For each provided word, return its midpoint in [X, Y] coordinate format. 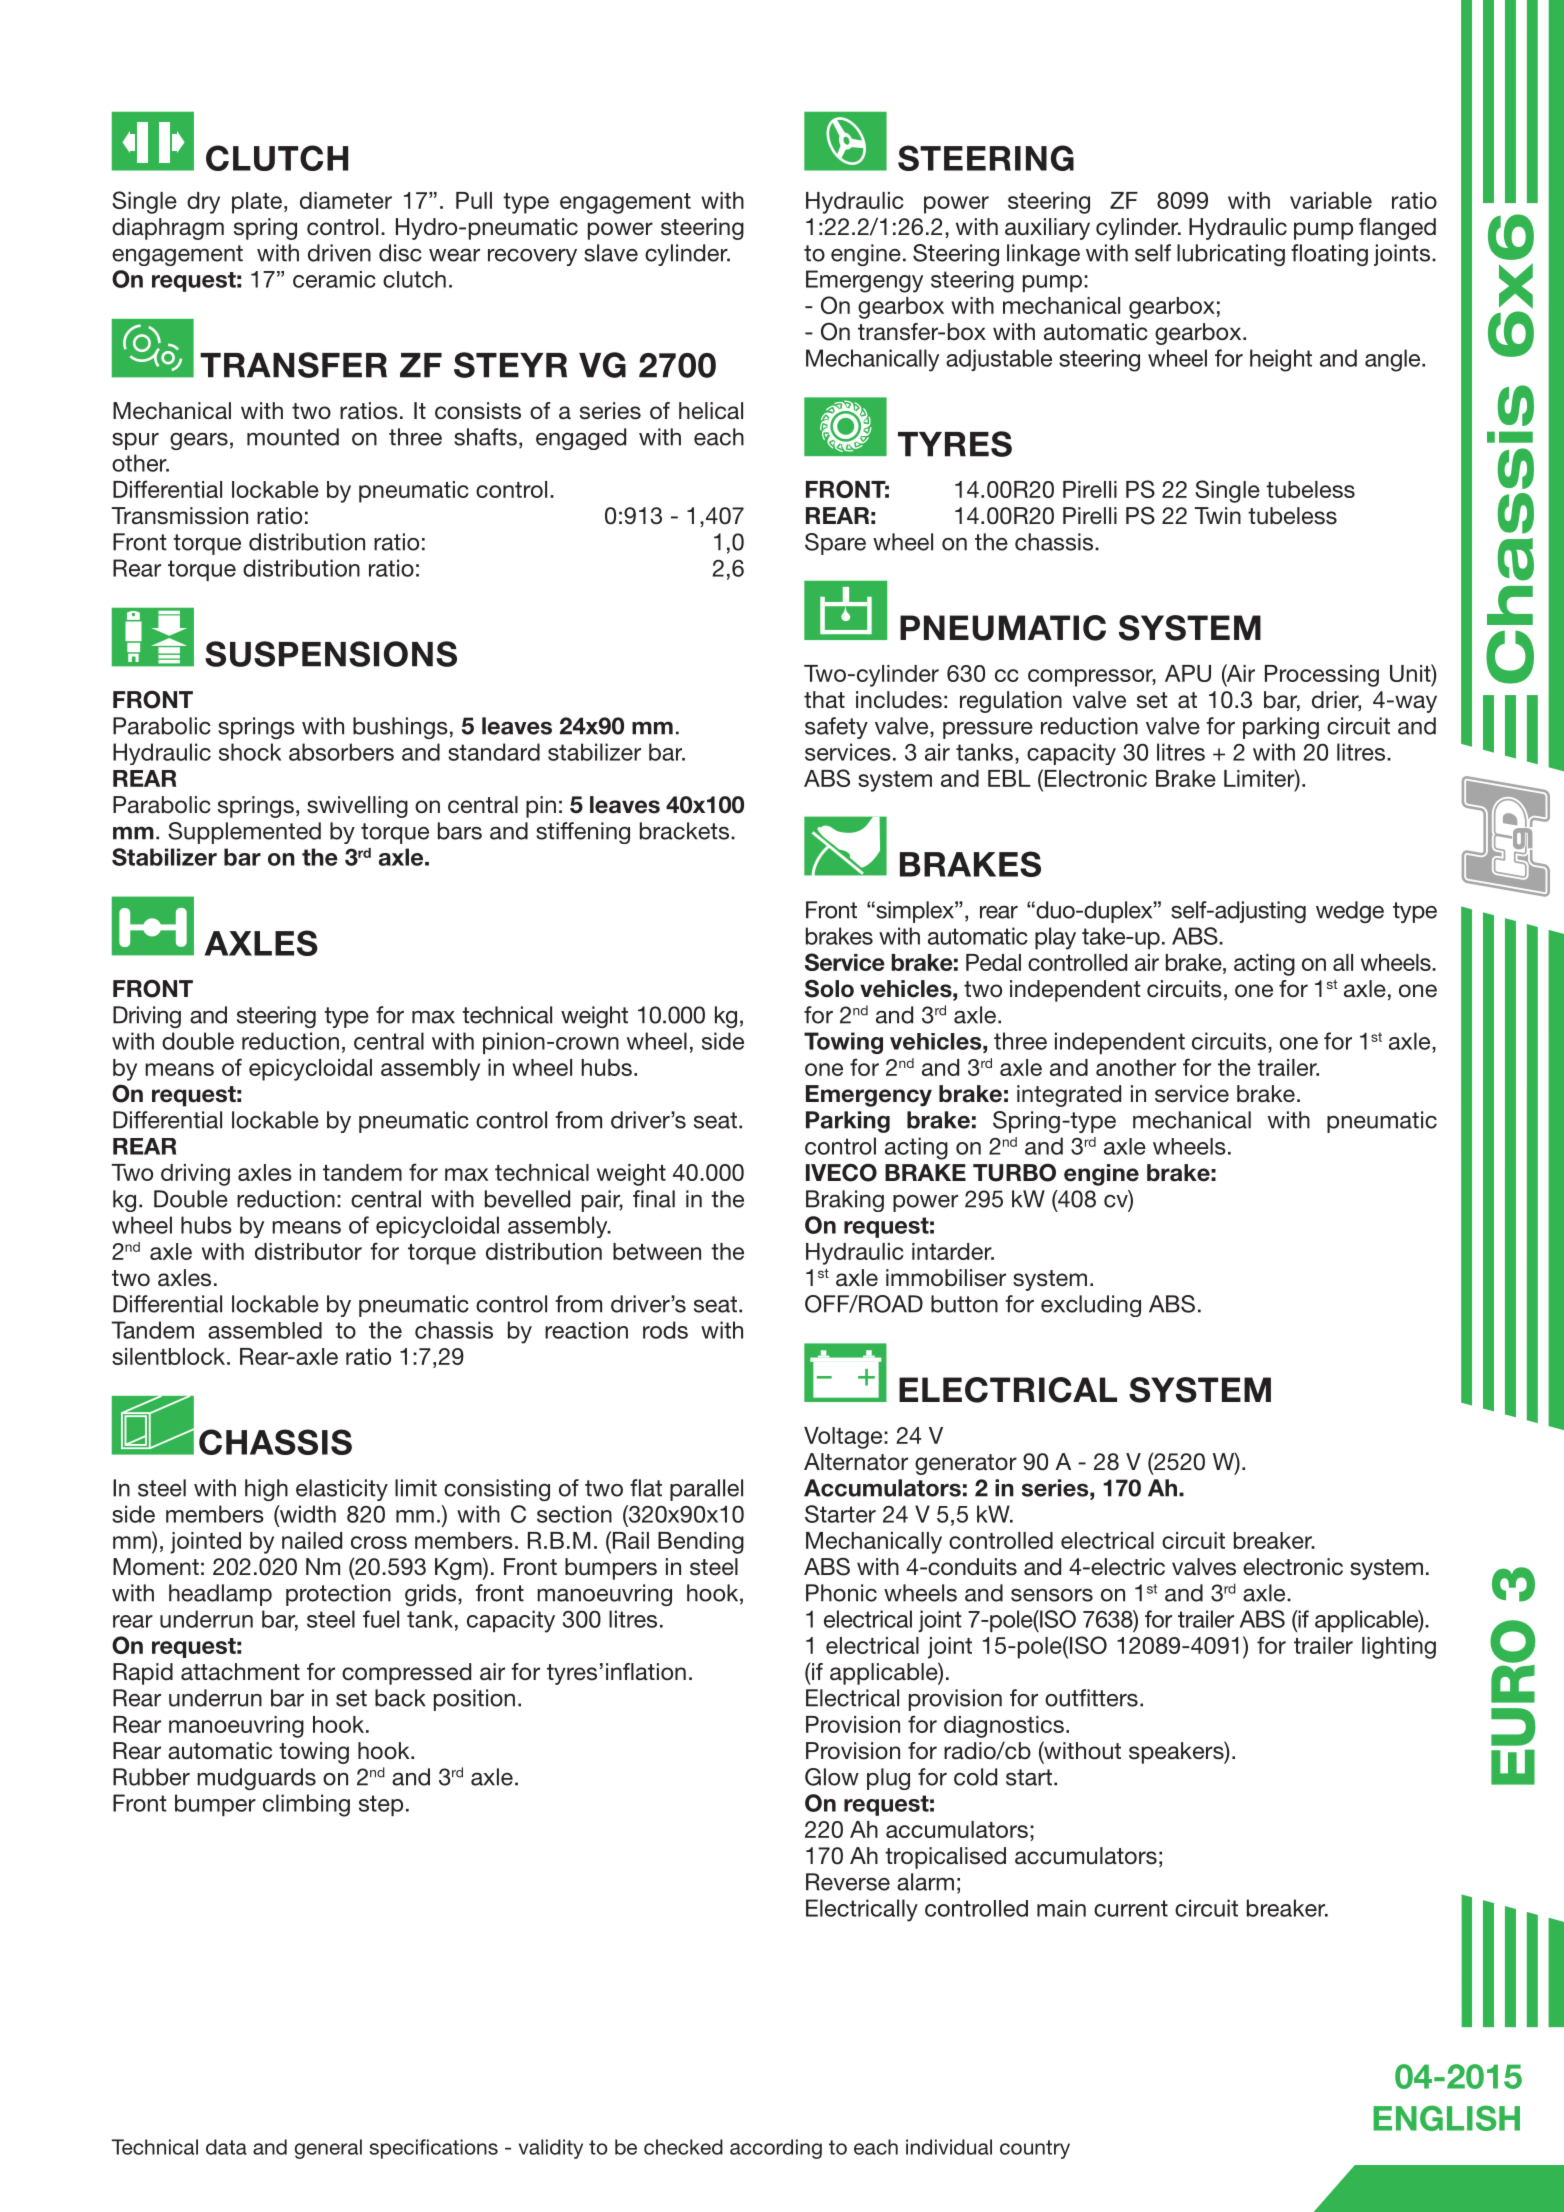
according [776, 2149]
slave [611, 253]
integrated [1069, 1096]
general [328, 2149]
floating [1329, 255]
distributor [308, 1251]
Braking [845, 1201]
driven [339, 253]
